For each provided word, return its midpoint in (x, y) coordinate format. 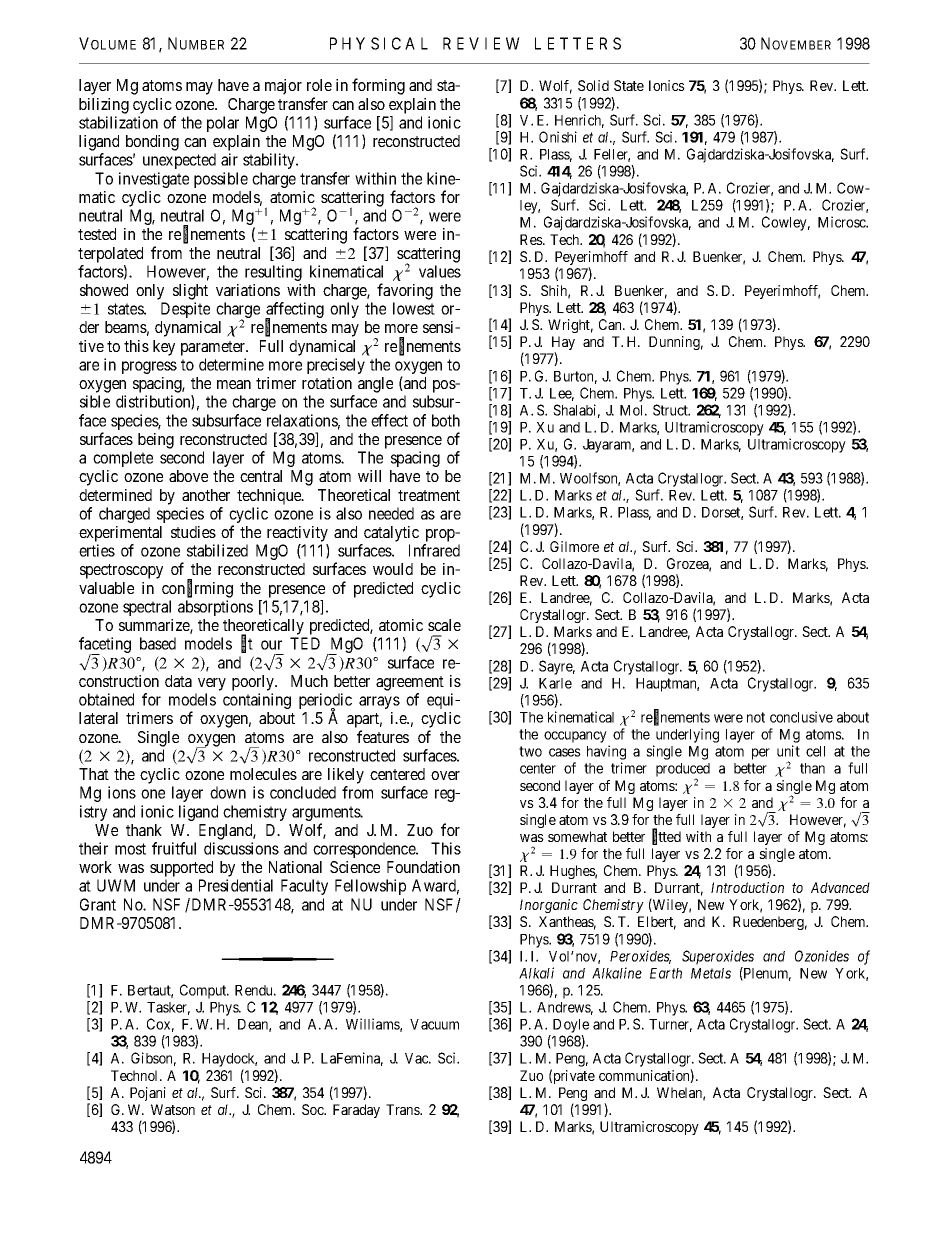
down (228, 792)
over (445, 775)
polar (223, 124)
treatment (429, 495)
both (446, 420)
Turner (670, 1025)
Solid (593, 85)
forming (378, 86)
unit (788, 751)
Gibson (153, 1059)
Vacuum (434, 1024)
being (156, 441)
